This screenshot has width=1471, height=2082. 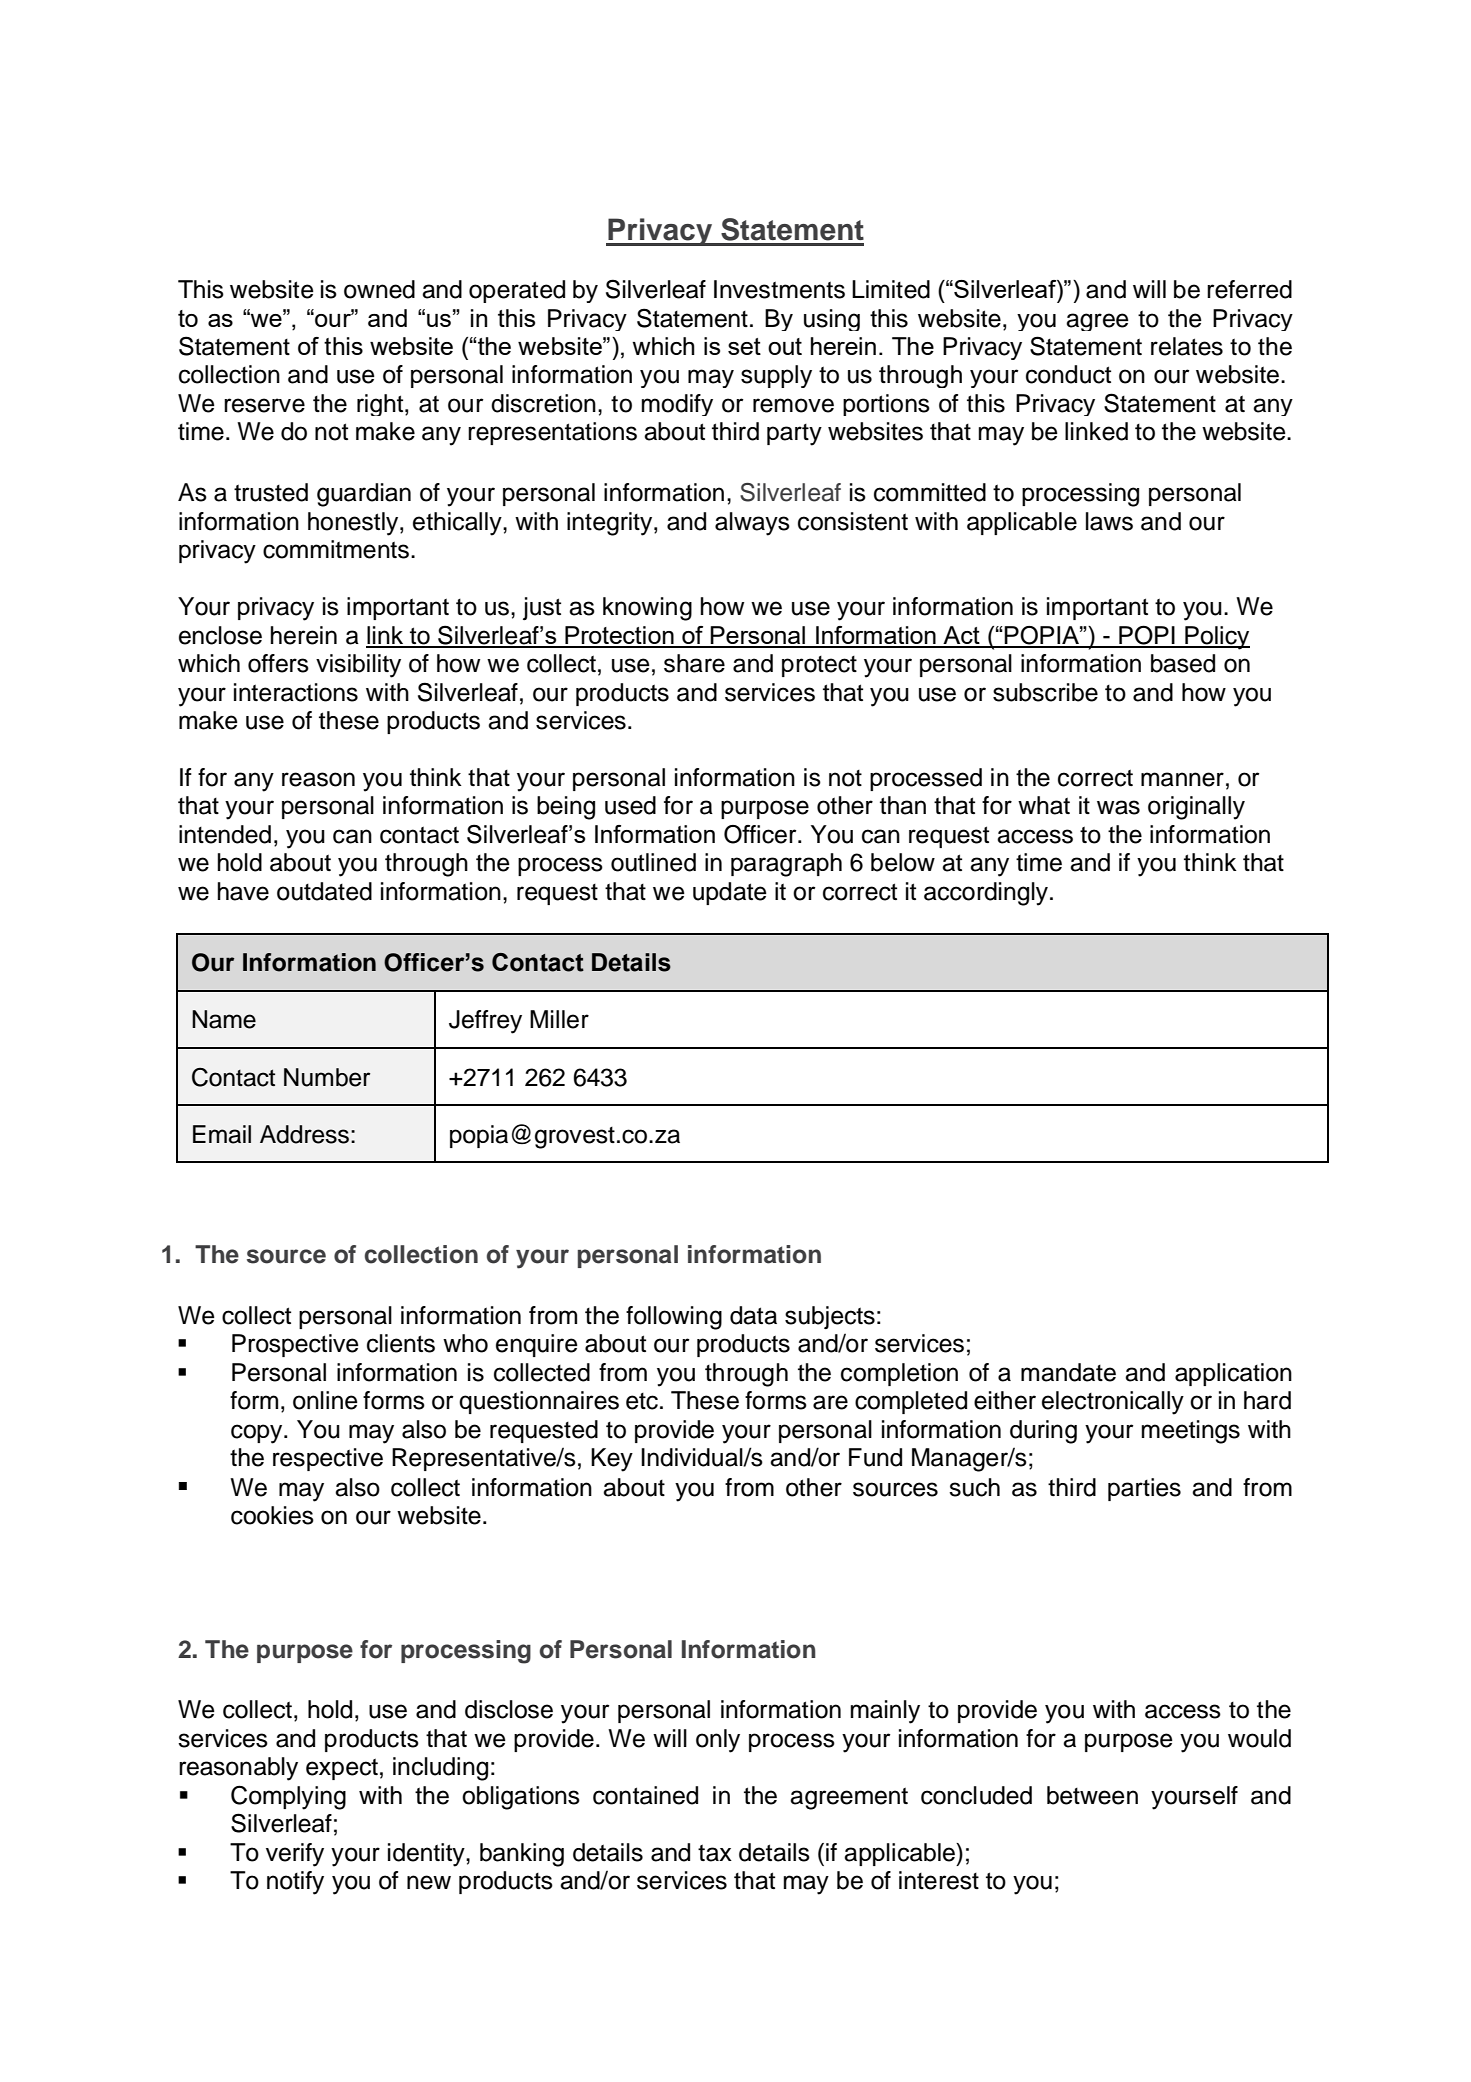 I want to click on relates, so click(x=1187, y=346).
